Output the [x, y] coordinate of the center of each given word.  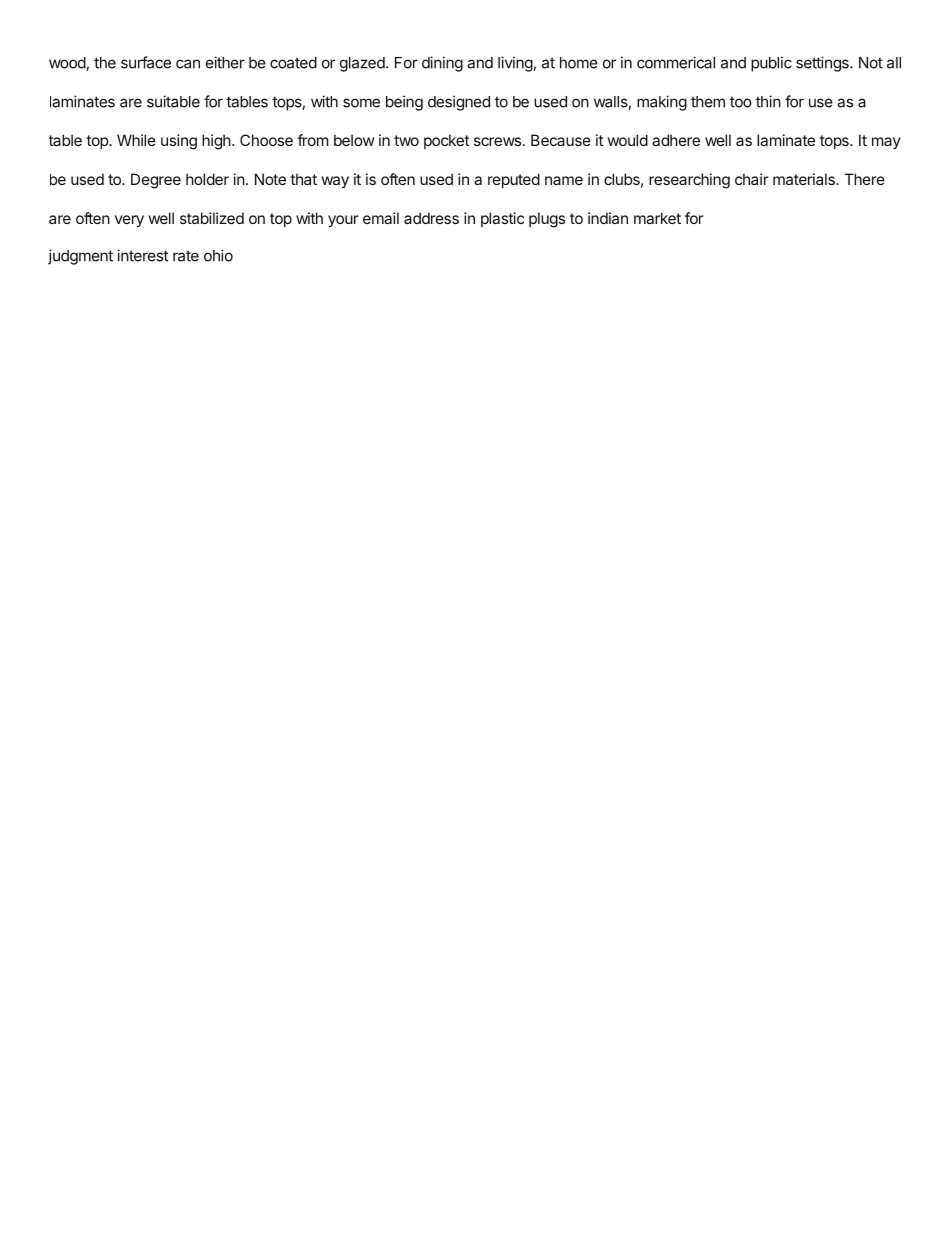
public [771, 64]
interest [142, 255]
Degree [156, 181]
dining [442, 64]
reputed [514, 180]
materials [805, 179]
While [136, 140]
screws [497, 141]
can [188, 64]
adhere [676, 140]
